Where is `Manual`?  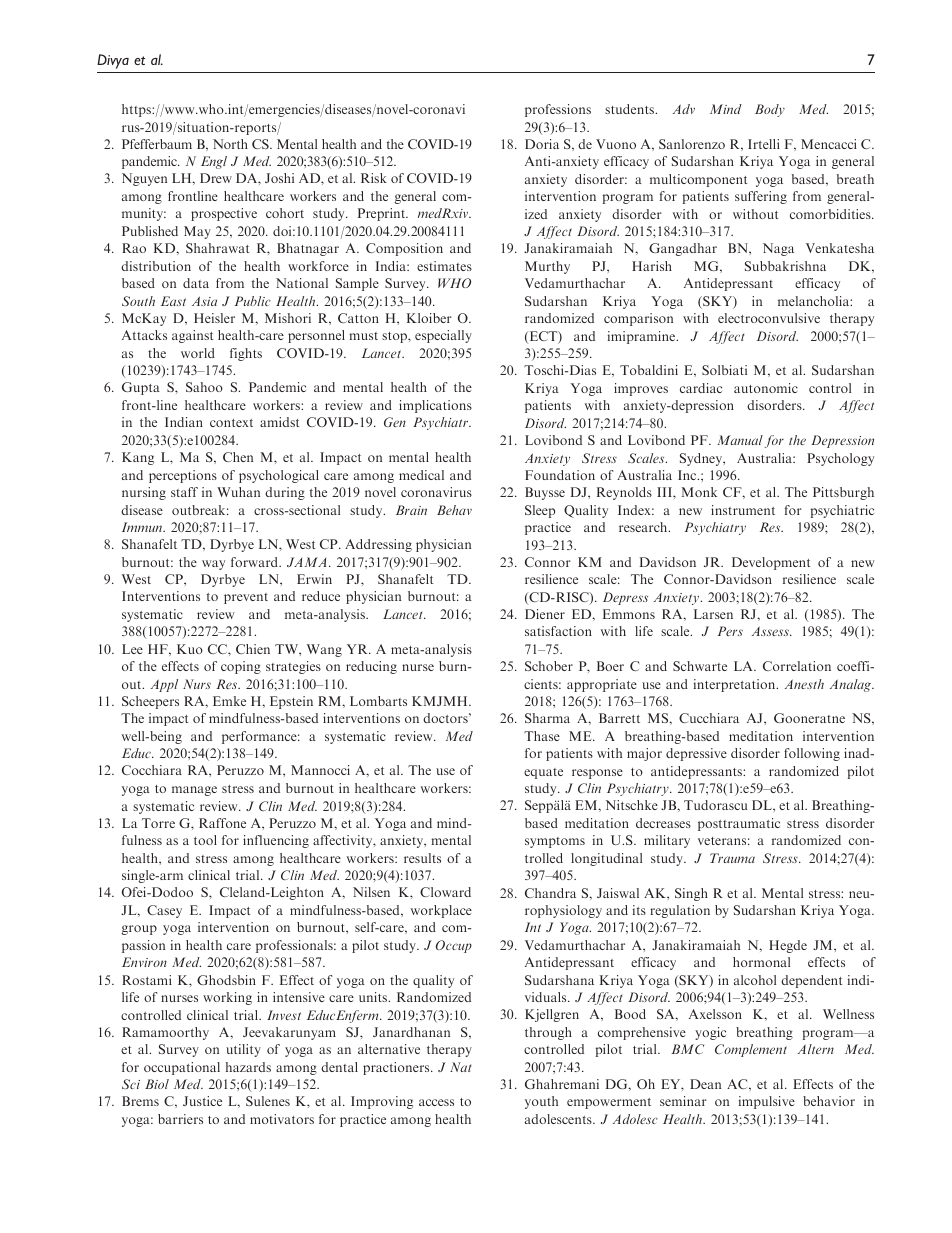
Manual is located at coordinates (740, 440).
